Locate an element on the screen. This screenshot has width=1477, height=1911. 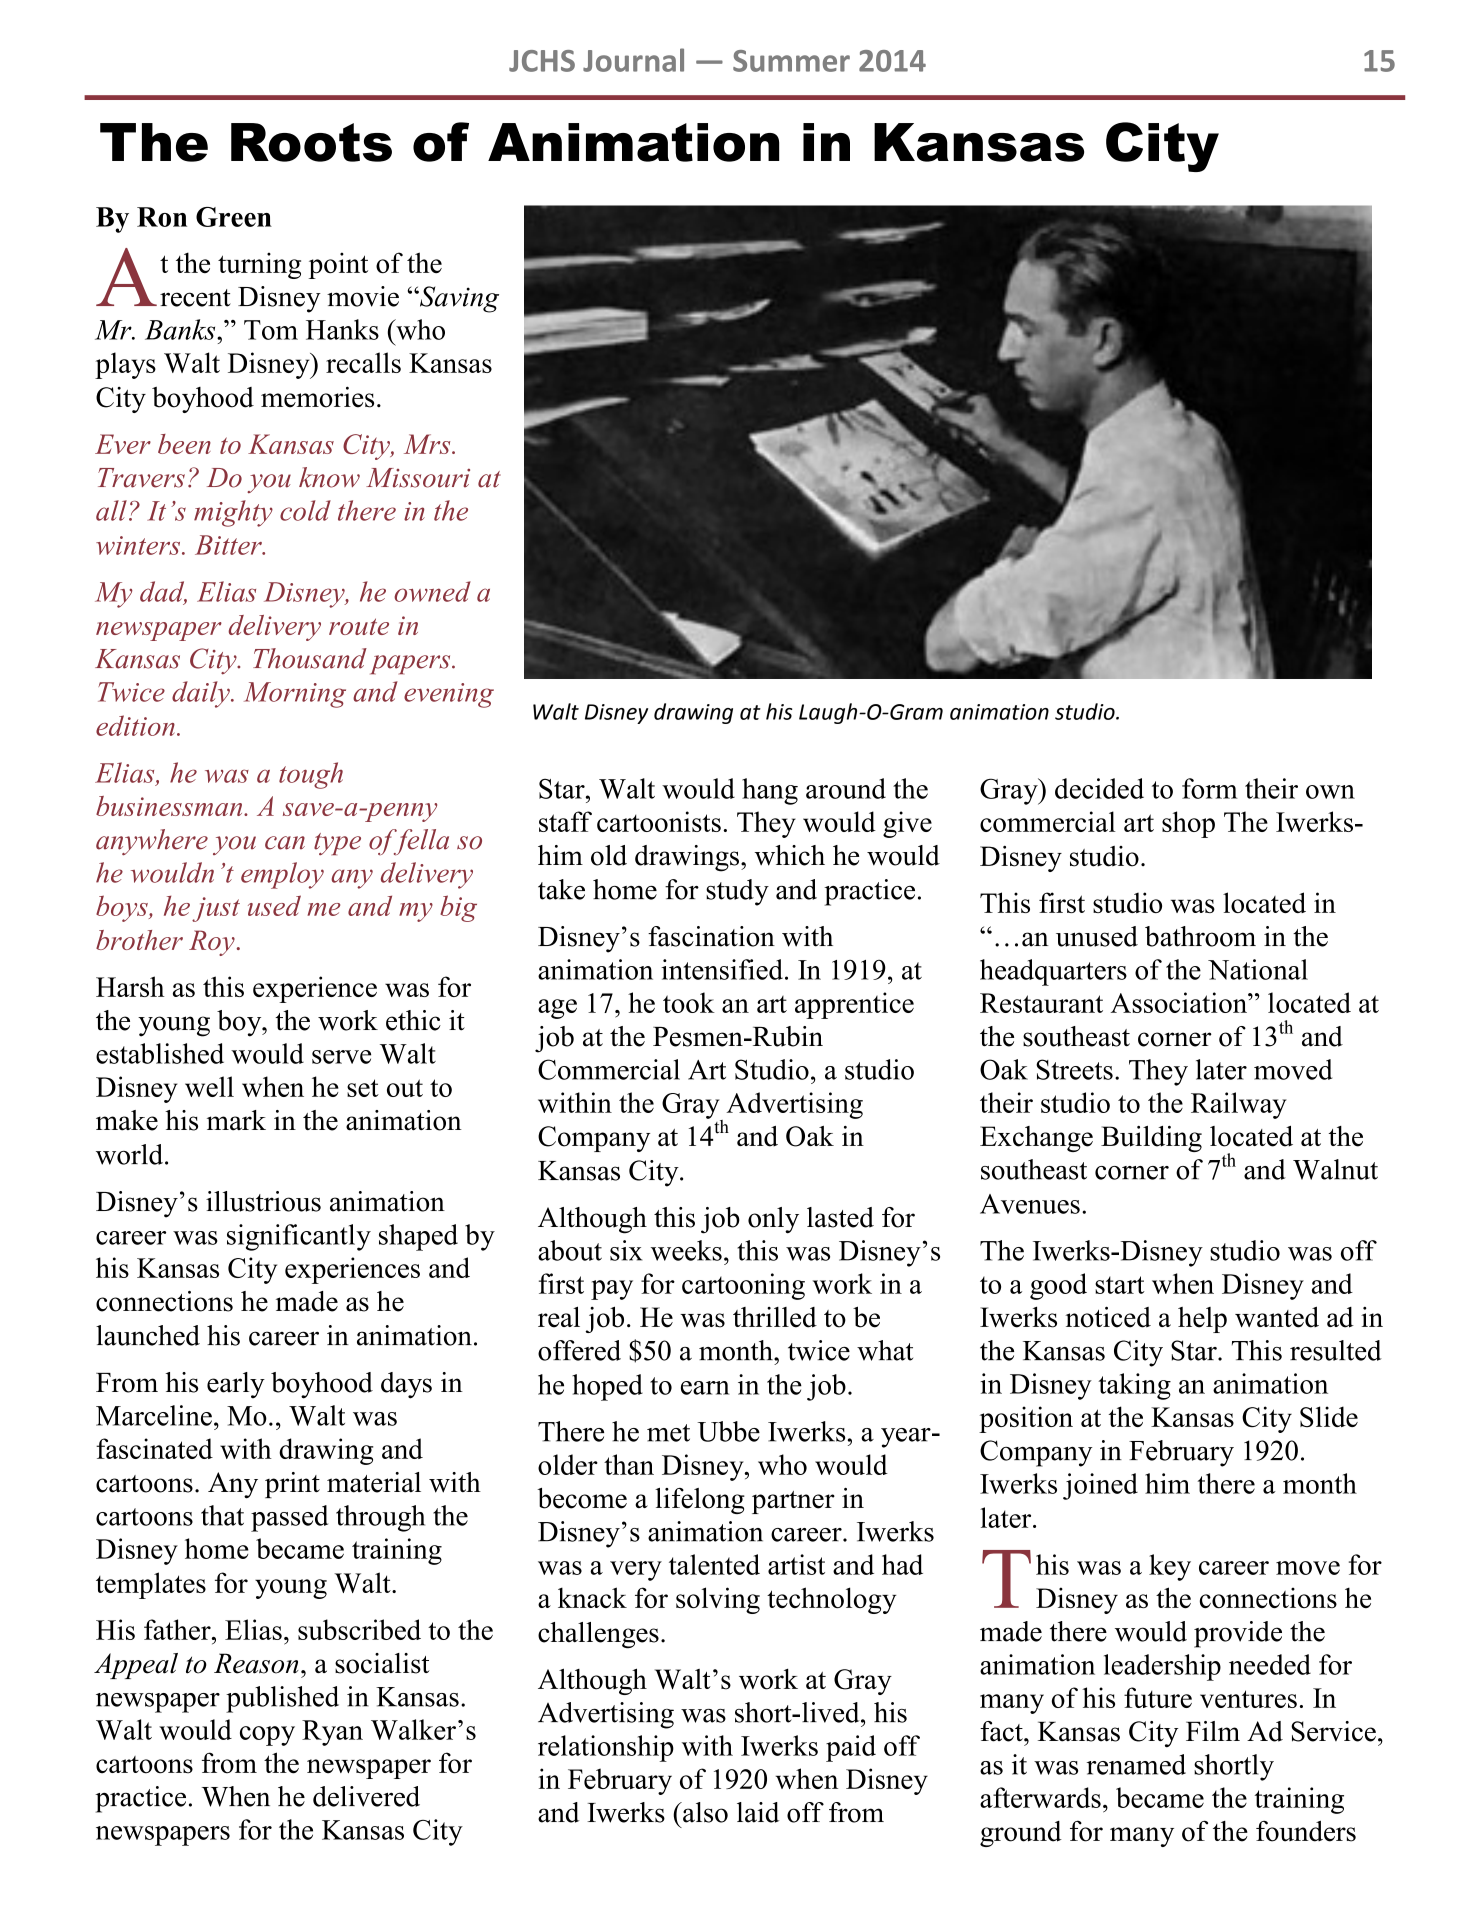
Roy is located at coordinates (212, 943).
